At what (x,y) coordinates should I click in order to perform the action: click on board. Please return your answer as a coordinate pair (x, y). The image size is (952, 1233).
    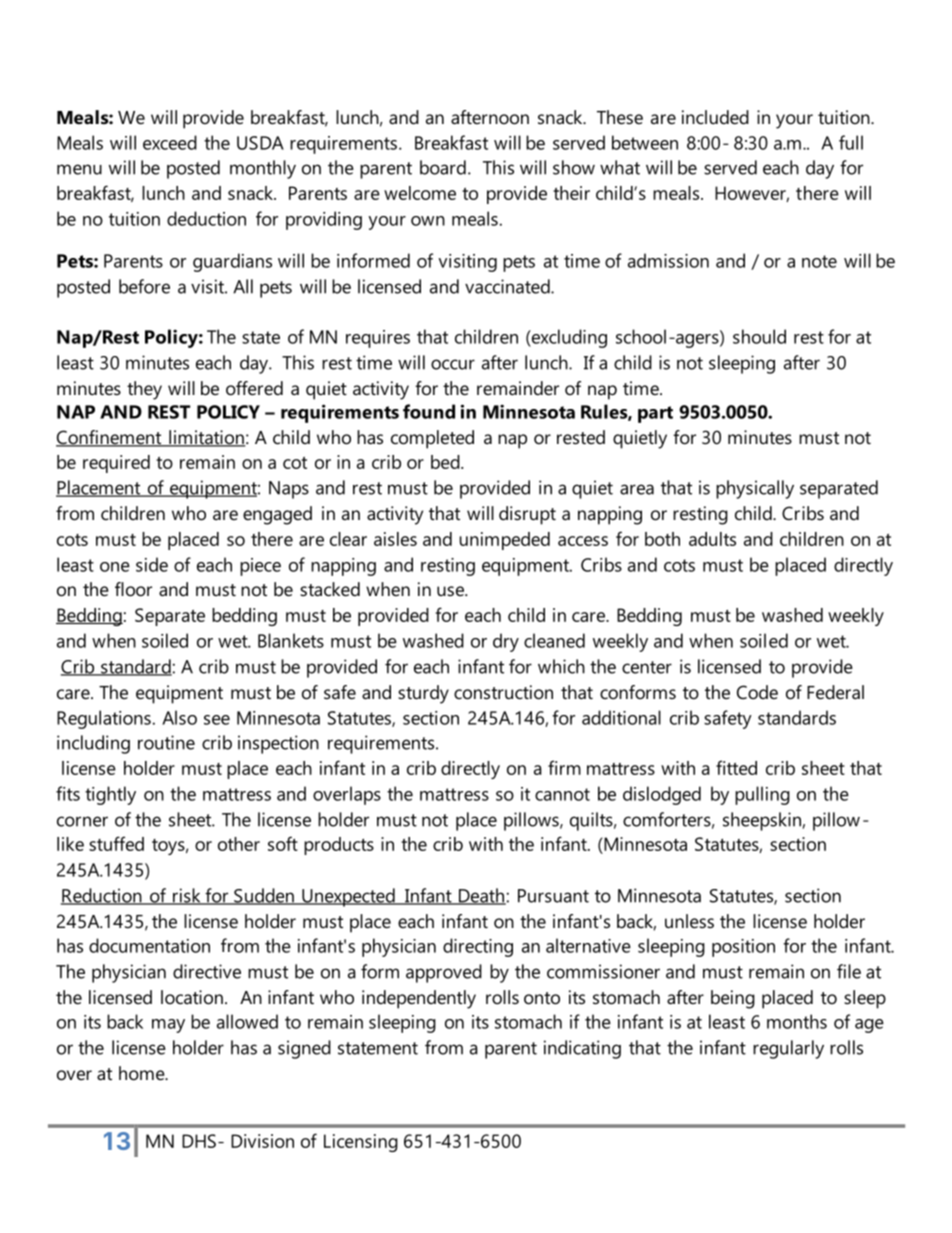
    Looking at the image, I should click on (443, 167).
